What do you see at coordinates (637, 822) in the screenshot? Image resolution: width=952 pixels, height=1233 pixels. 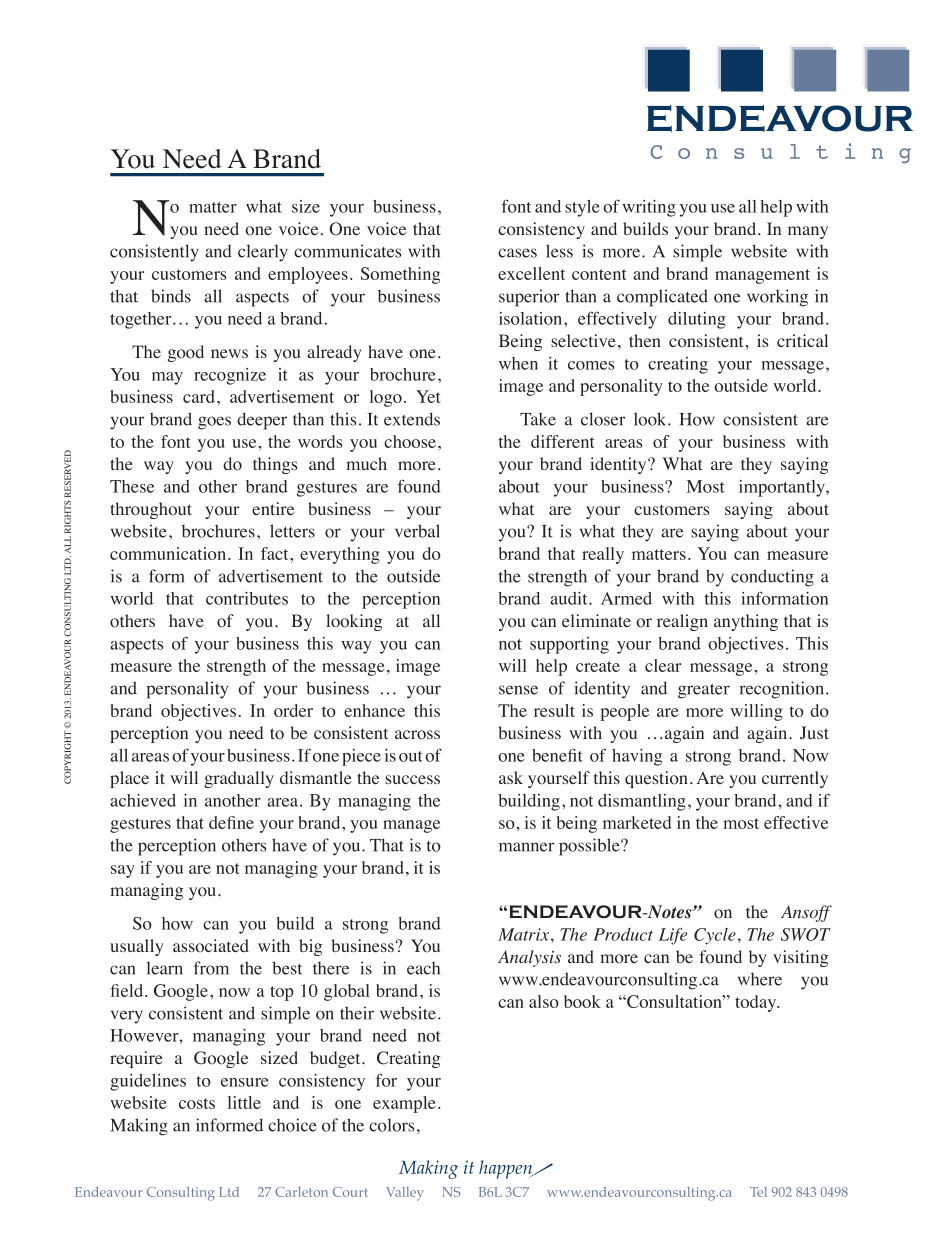 I see `marketed` at bounding box center [637, 822].
